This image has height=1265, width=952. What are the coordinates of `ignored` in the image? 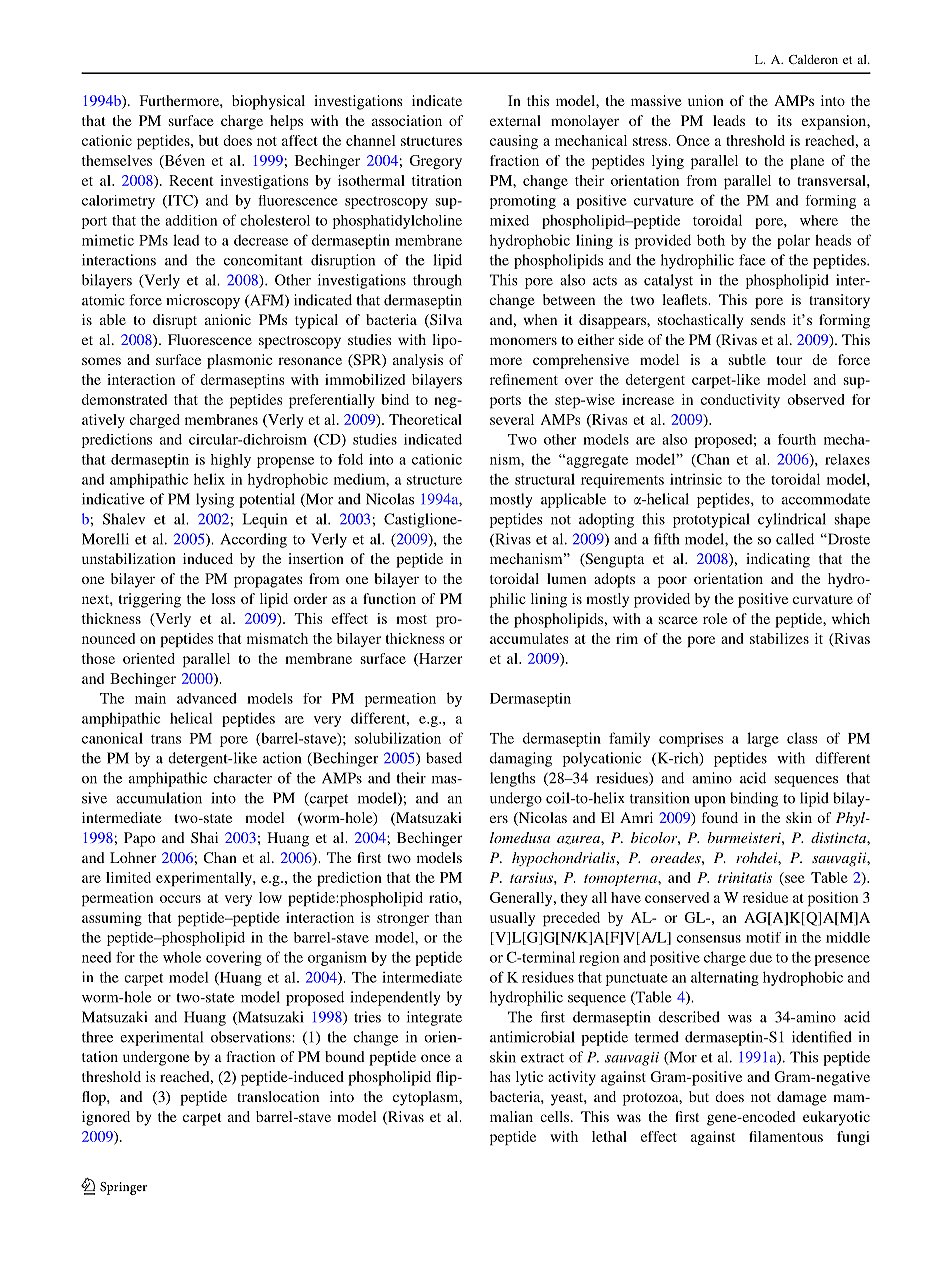 It's located at (106, 1118).
